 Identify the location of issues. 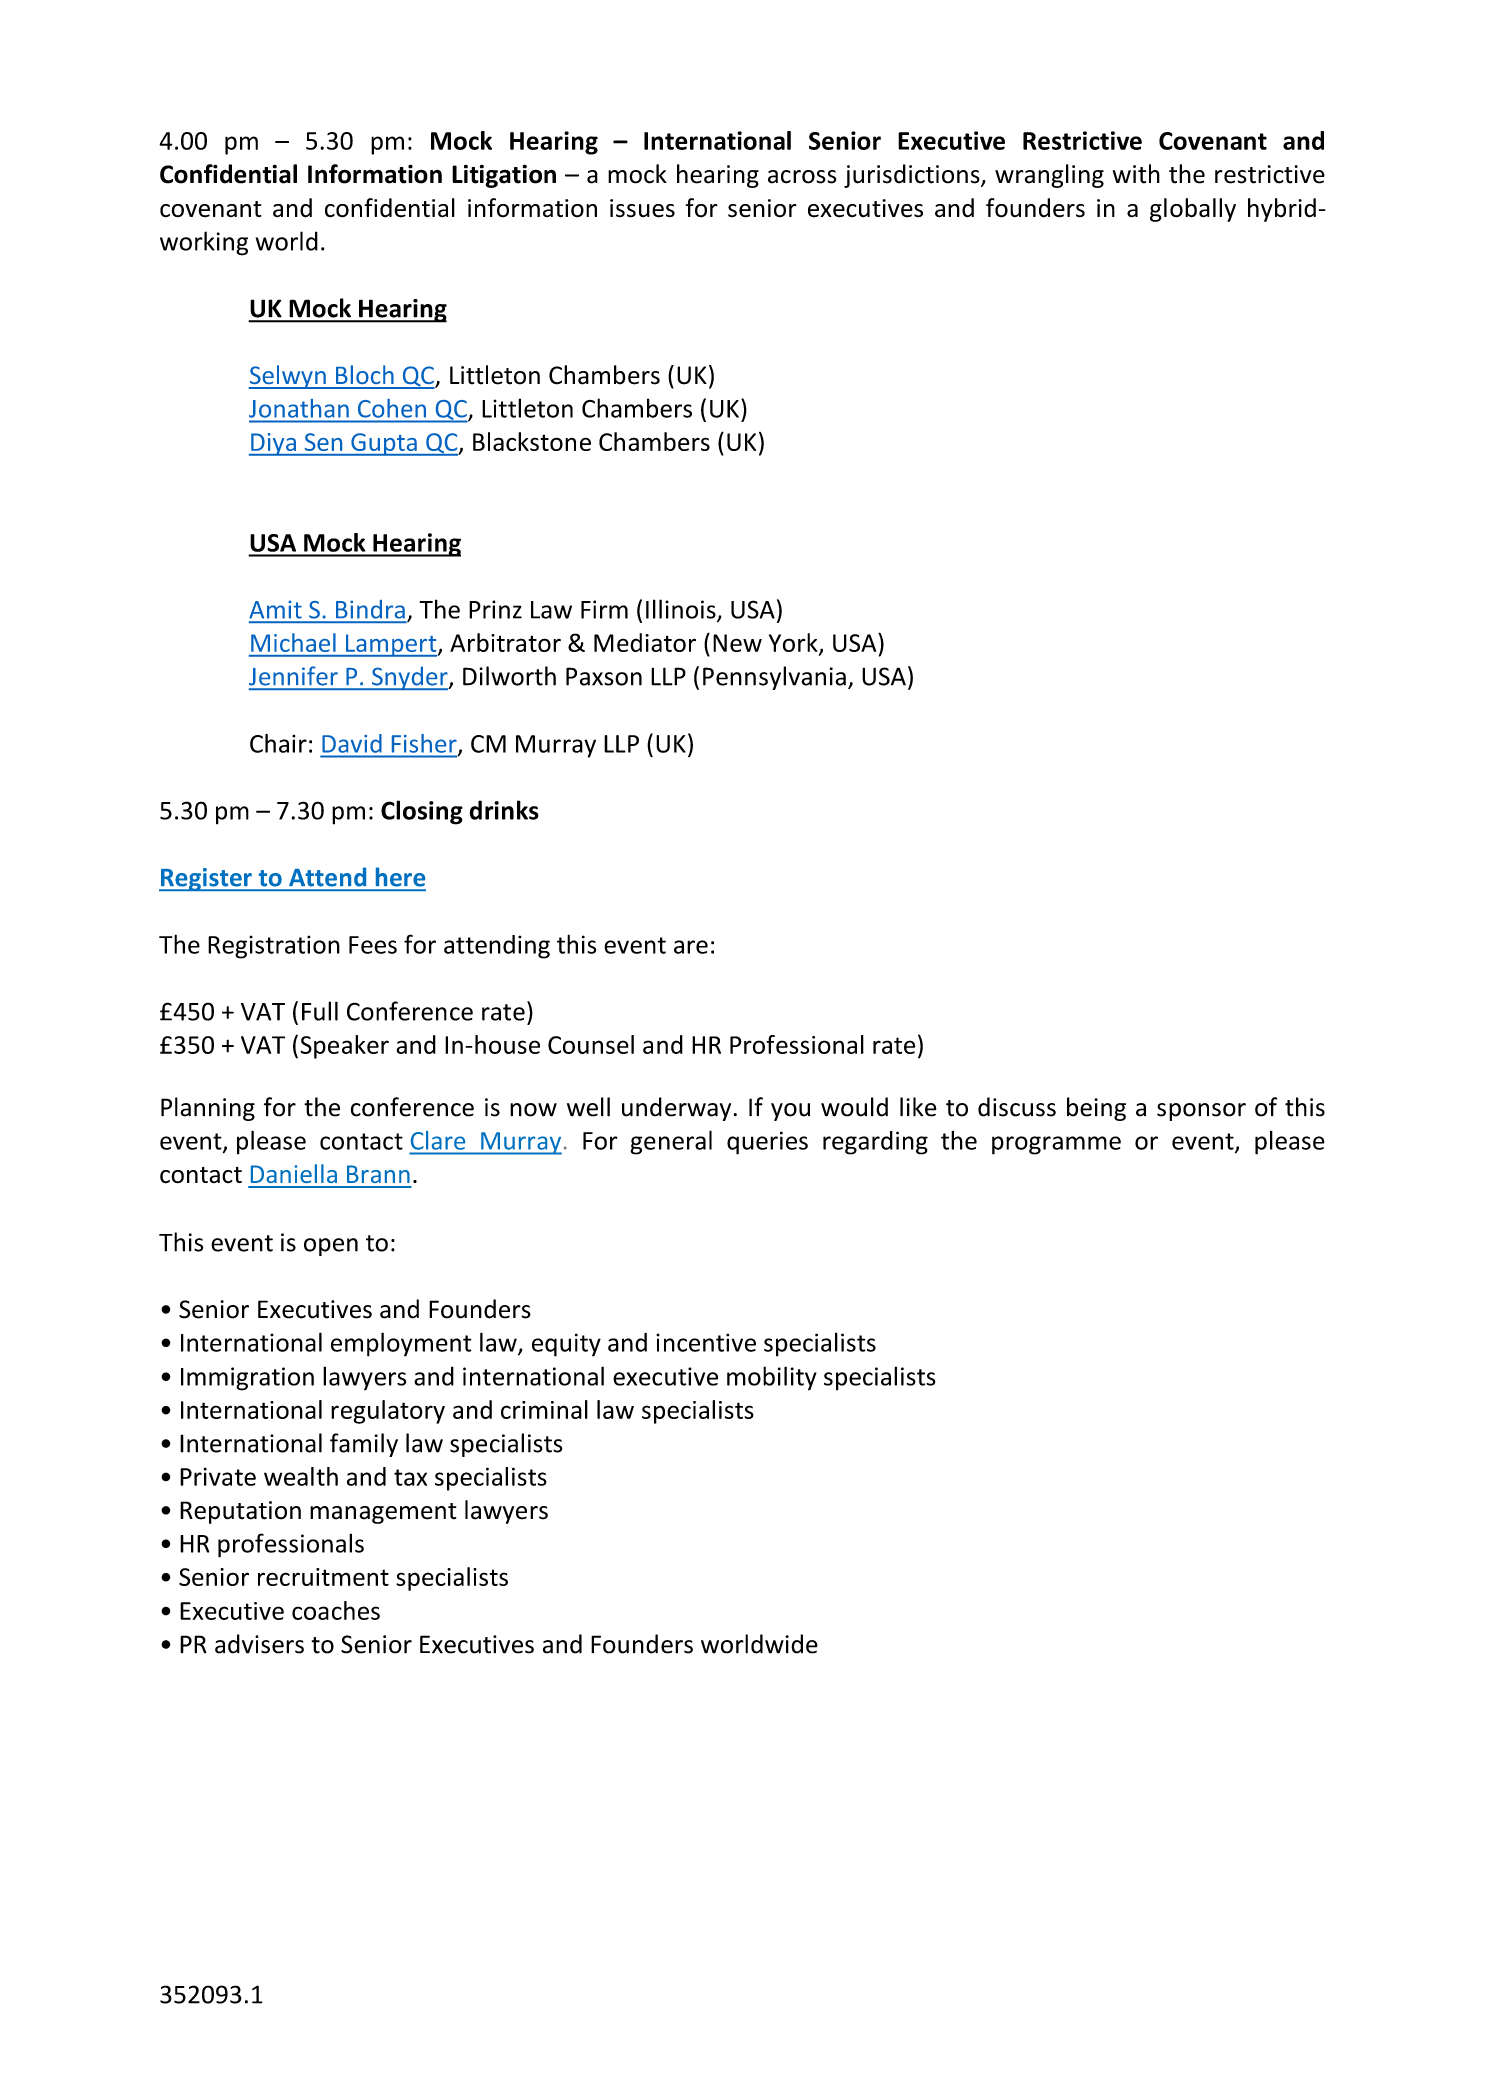
(642, 208).
